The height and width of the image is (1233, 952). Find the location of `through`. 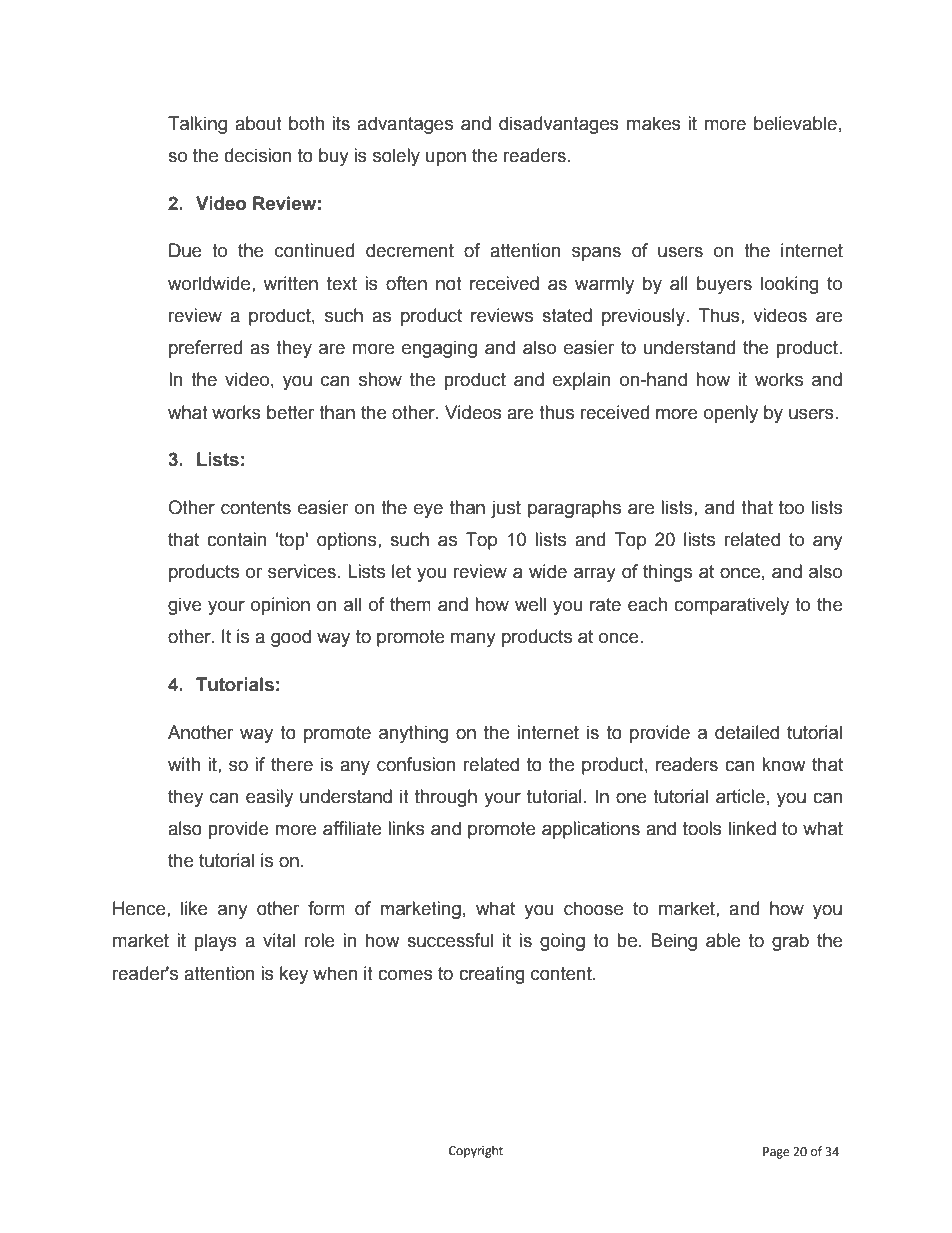

through is located at coordinates (446, 798).
